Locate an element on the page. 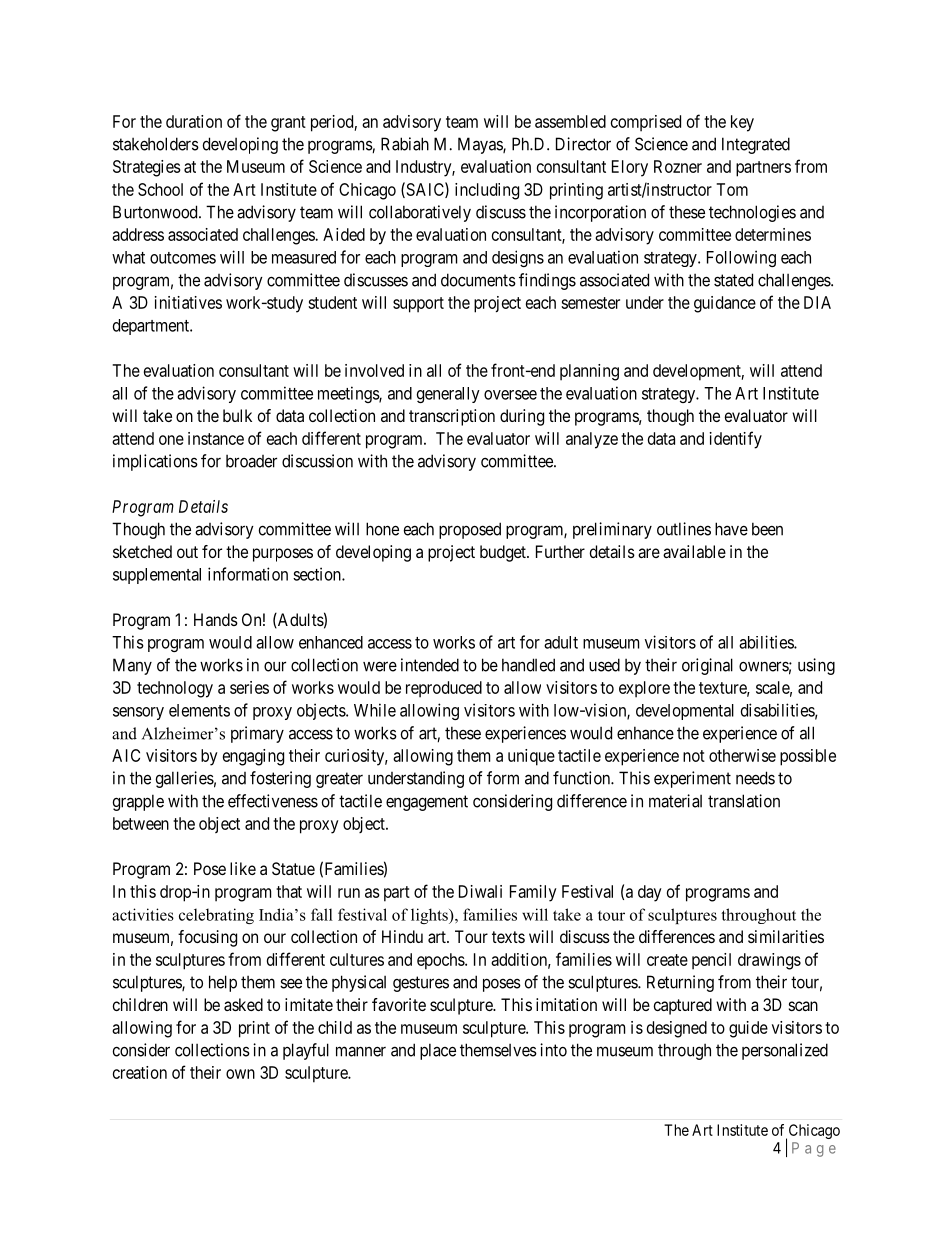 Image resolution: width=952 pixels, height=1233 pixels. place is located at coordinates (438, 1051).
